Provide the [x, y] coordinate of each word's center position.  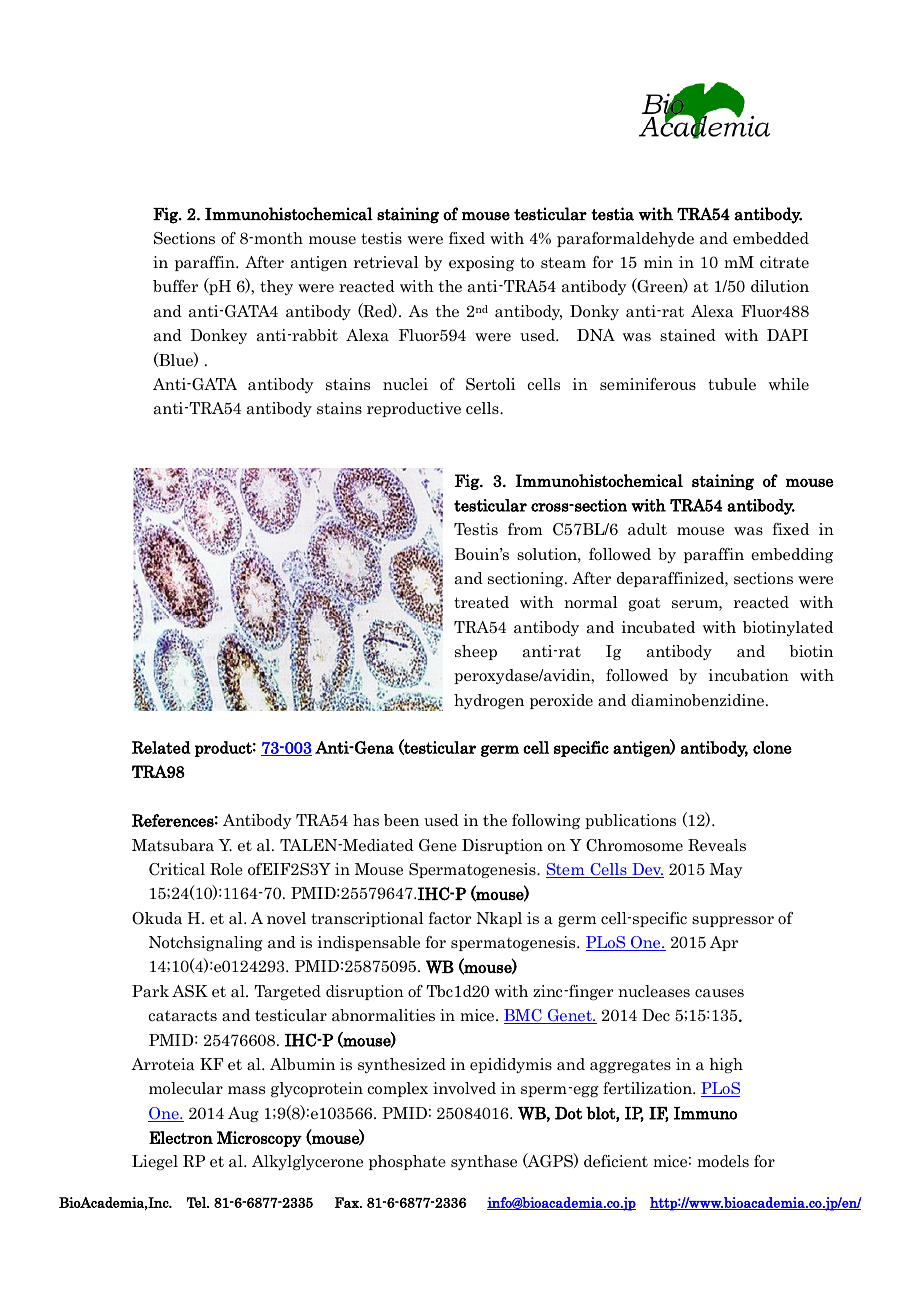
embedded [771, 238]
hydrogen [489, 702]
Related [161, 747]
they [276, 287]
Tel [197, 1202]
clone [772, 747]
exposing [481, 264]
